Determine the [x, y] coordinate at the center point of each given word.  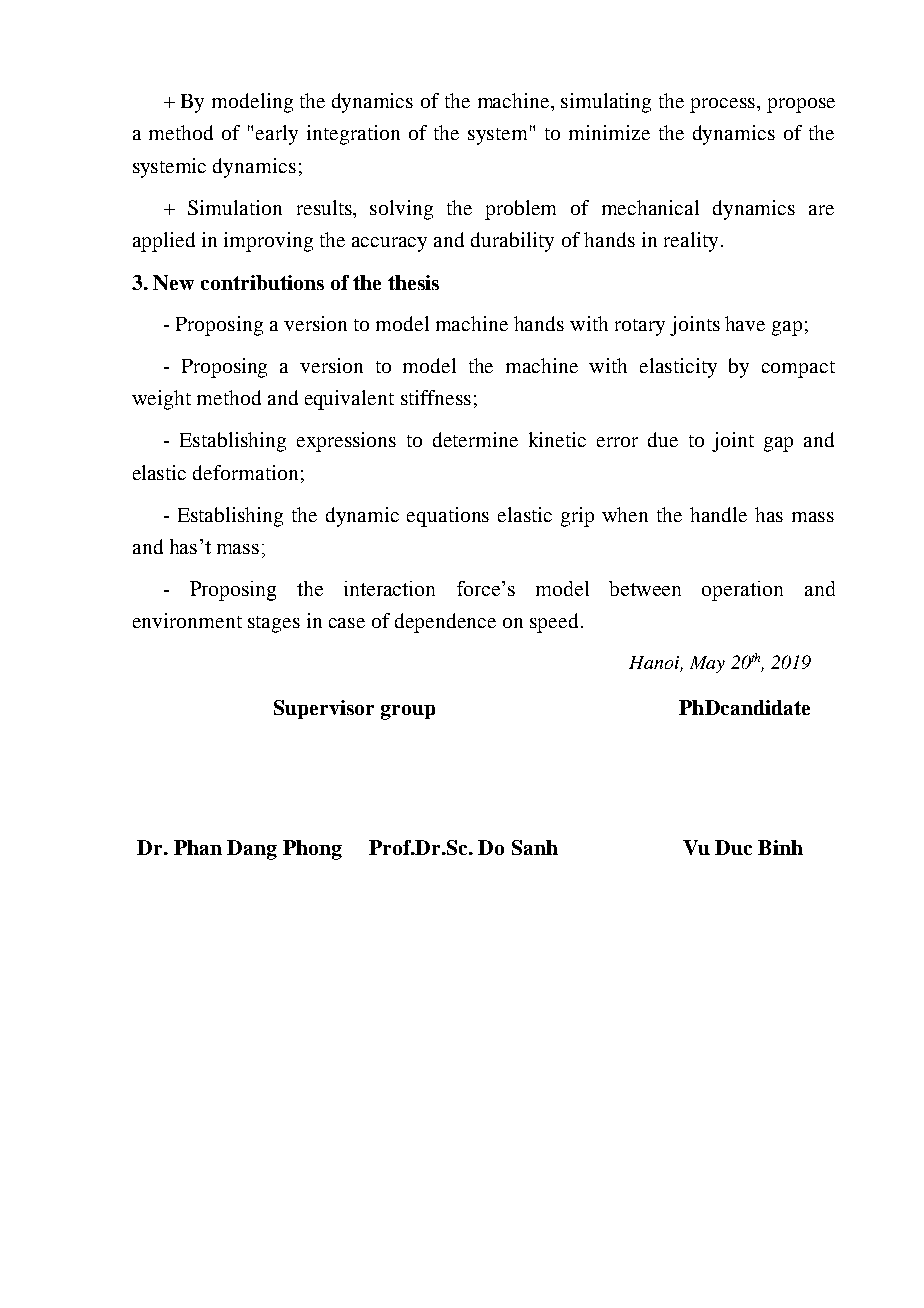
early [277, 135]
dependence [445, 623]
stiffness [436, 397]
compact [798, 369]
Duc [733, 847]
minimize [609, 132]
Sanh [535, 847]
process [724, 105]
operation [742, 591]
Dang [252, 850]
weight [161, 400]
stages [274, 624]
